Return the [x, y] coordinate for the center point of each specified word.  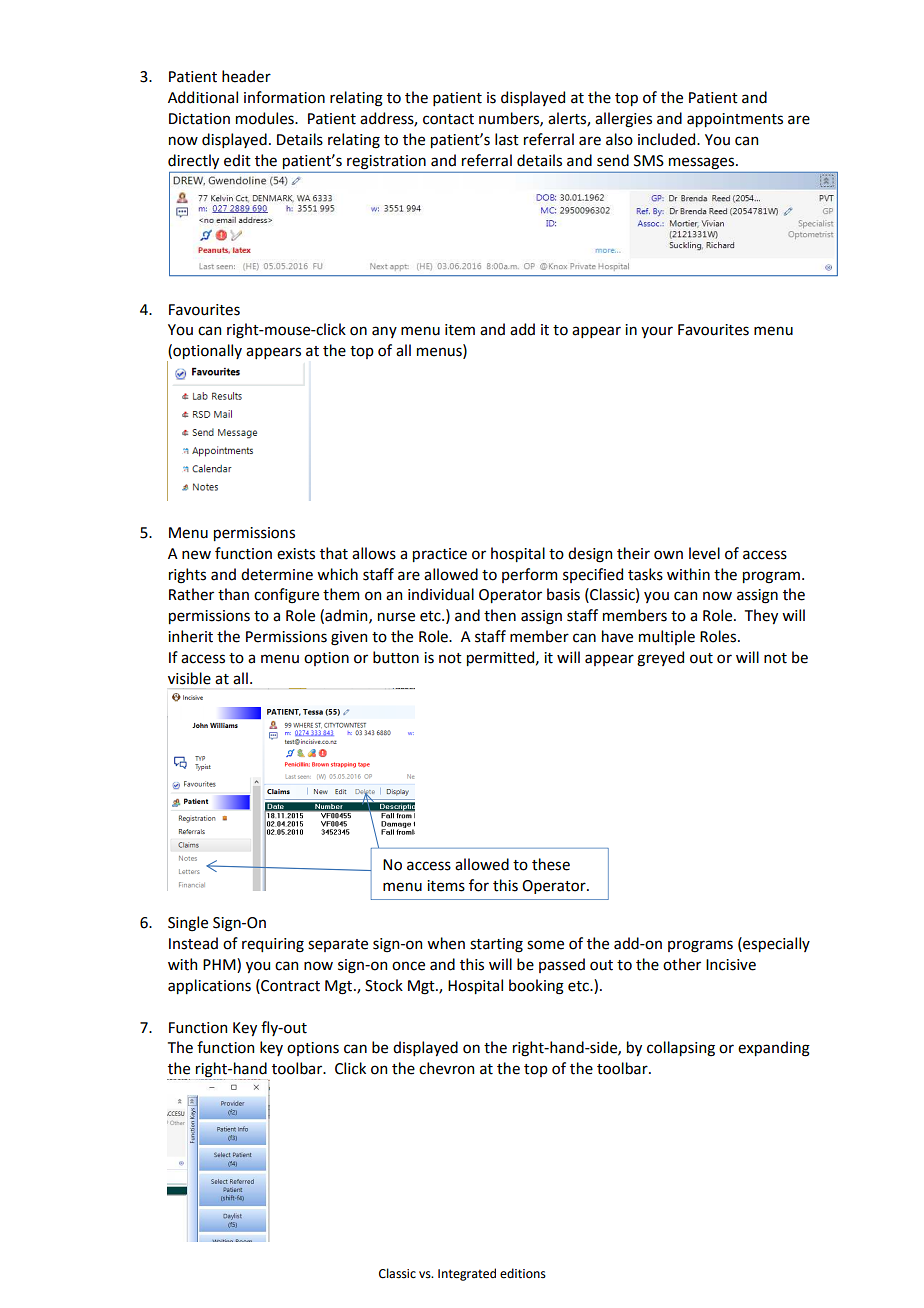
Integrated [467, 1274]
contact [448, 119]
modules [266, 118]
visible [189, 678]
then [500, 615]
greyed [660, 659]
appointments [735, 120]
